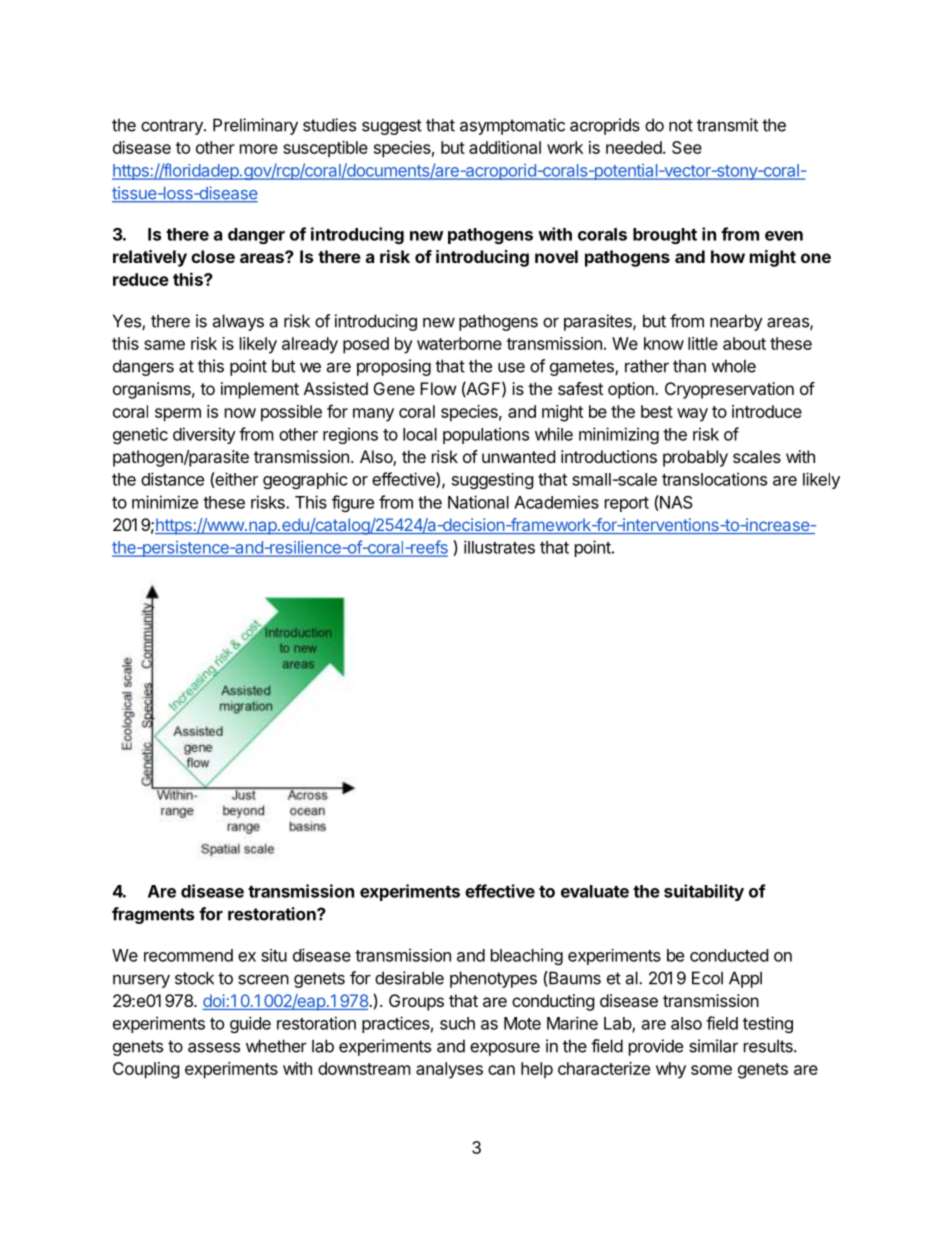 This screenshot has width=952, height=1233. What do you see at coordinates (713, 1046) in the screenshot?
I see `similar` at bounding box center [713, 1046].
